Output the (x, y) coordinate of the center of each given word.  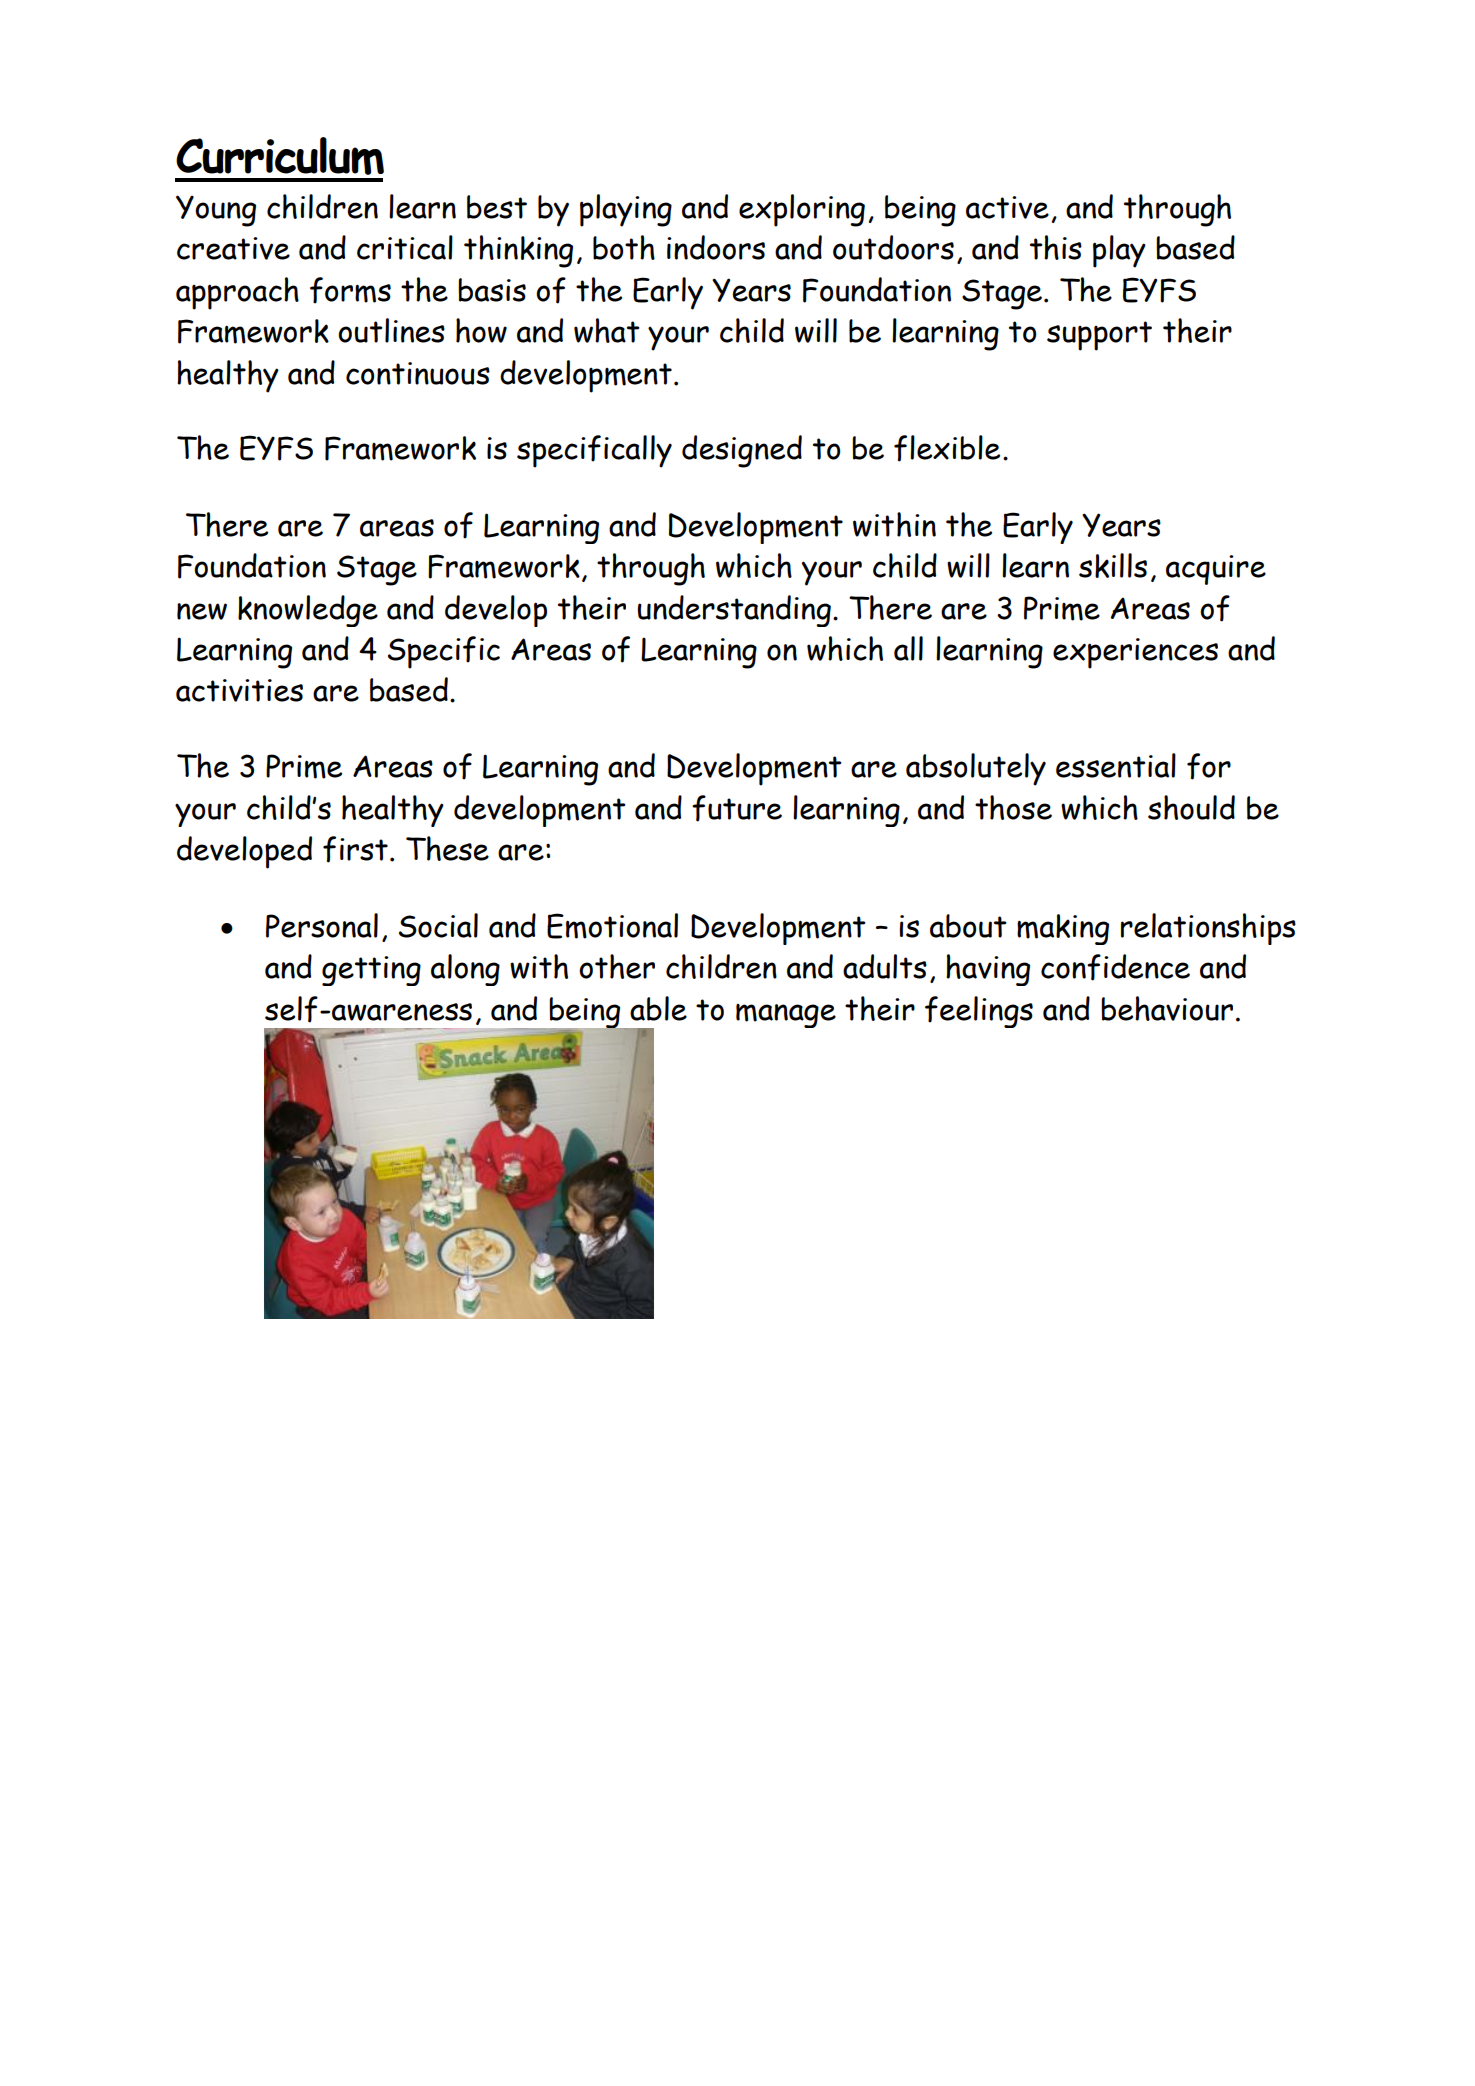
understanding (734, 611)
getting (371, 971)
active (1007, 207)
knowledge (308, 611)
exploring (802, 210)
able (658, 1008)
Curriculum (280, 156)
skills (1113, 565)
